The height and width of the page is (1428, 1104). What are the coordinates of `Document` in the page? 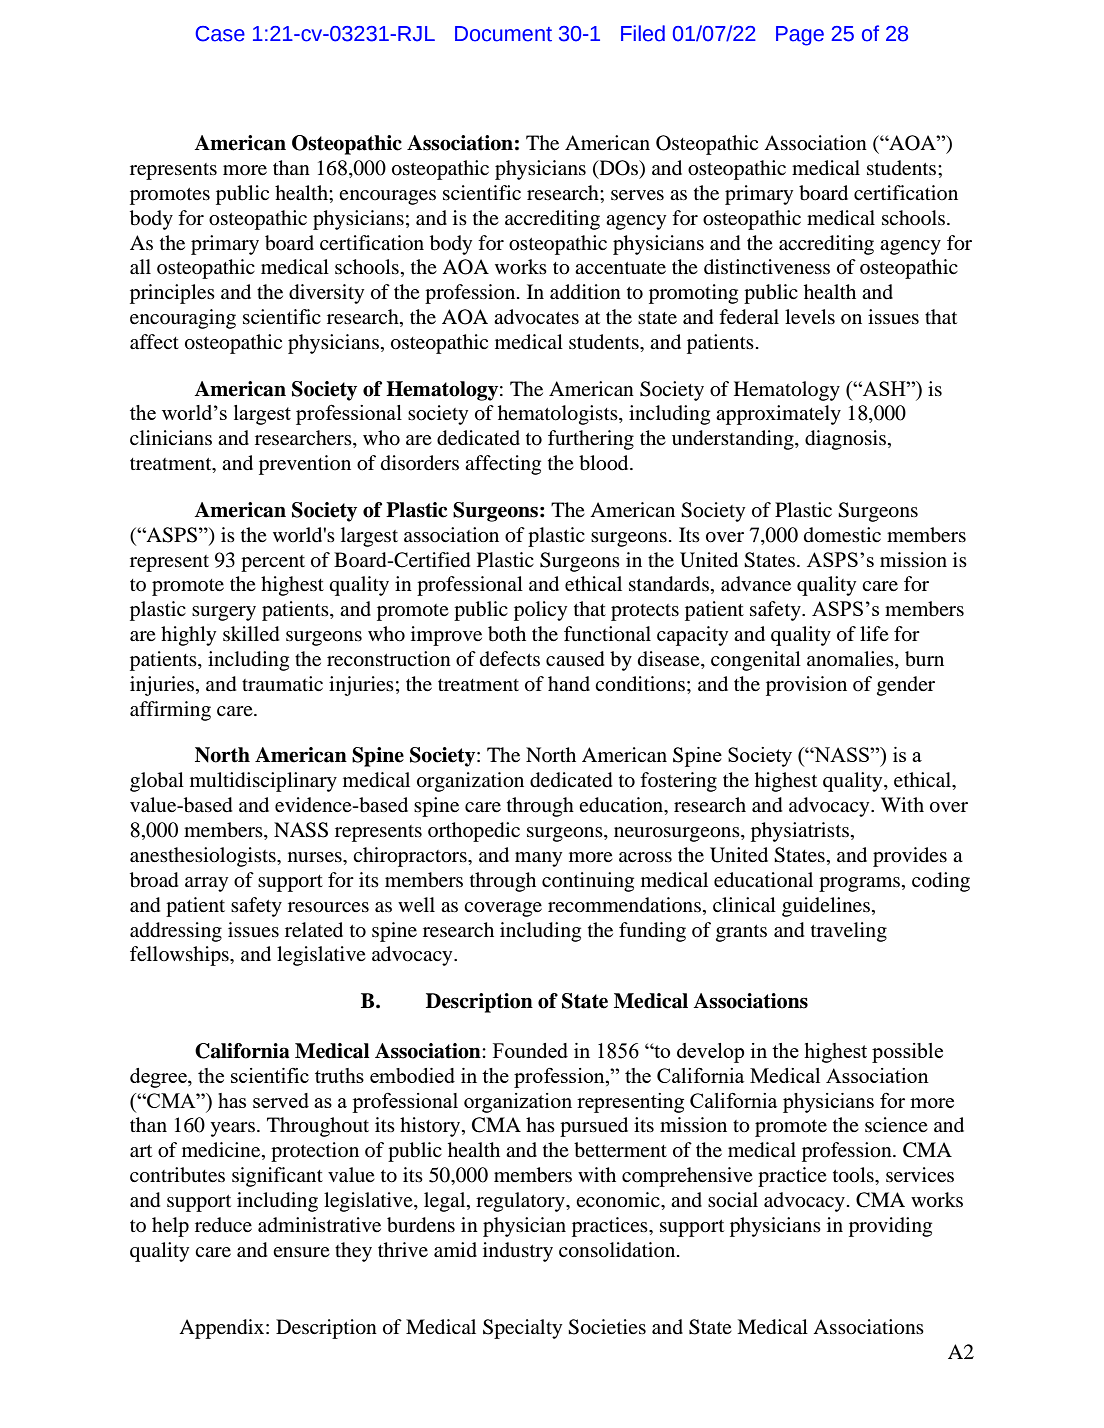 It's located at (503, 34).
